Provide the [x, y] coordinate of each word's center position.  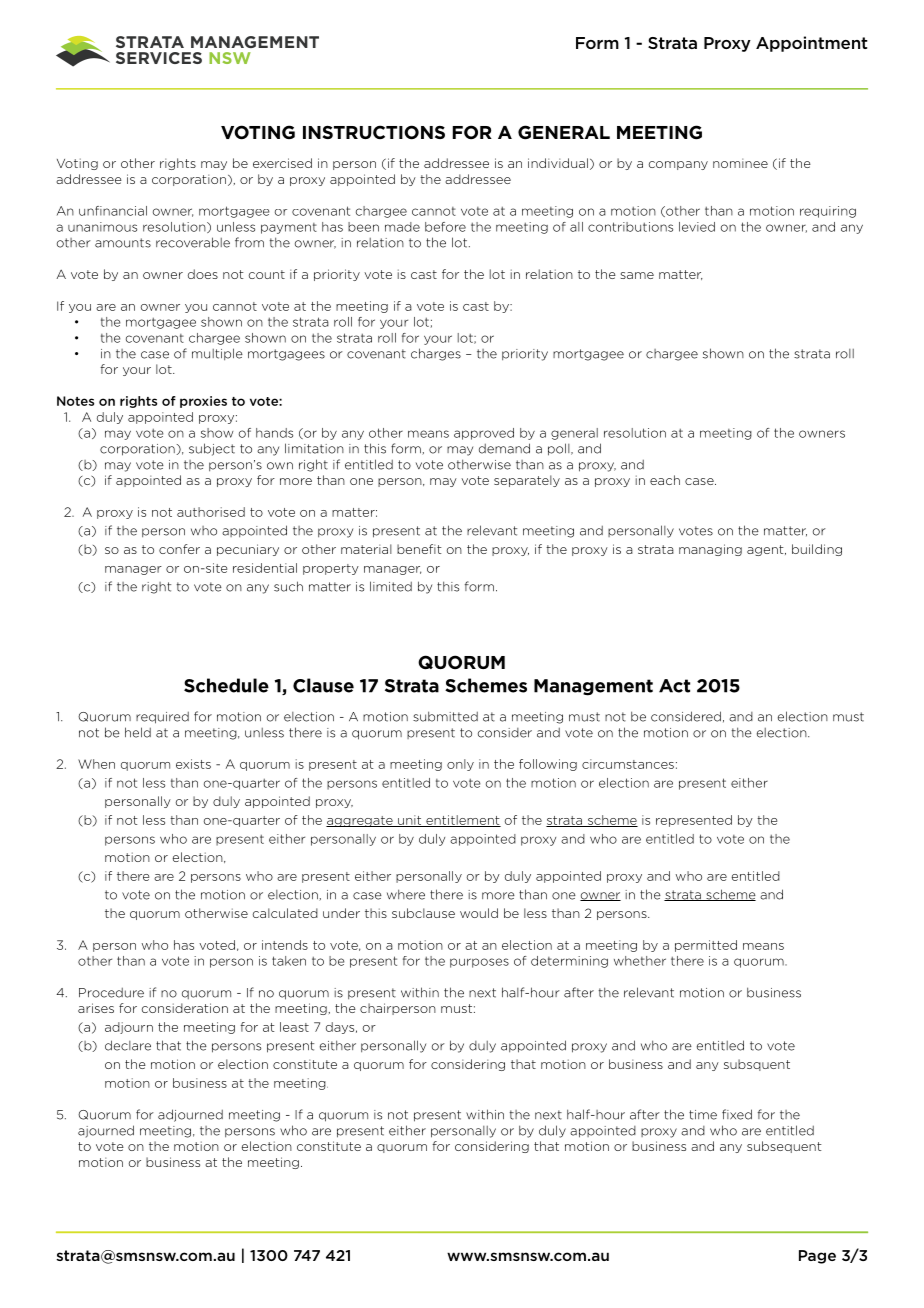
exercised [282, 163]
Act [674, 686]
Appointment [812, 44]
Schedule [226, 685]
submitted [445, 716]
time [703, 1115]
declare [128, 1045]
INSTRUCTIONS [374, 132]
